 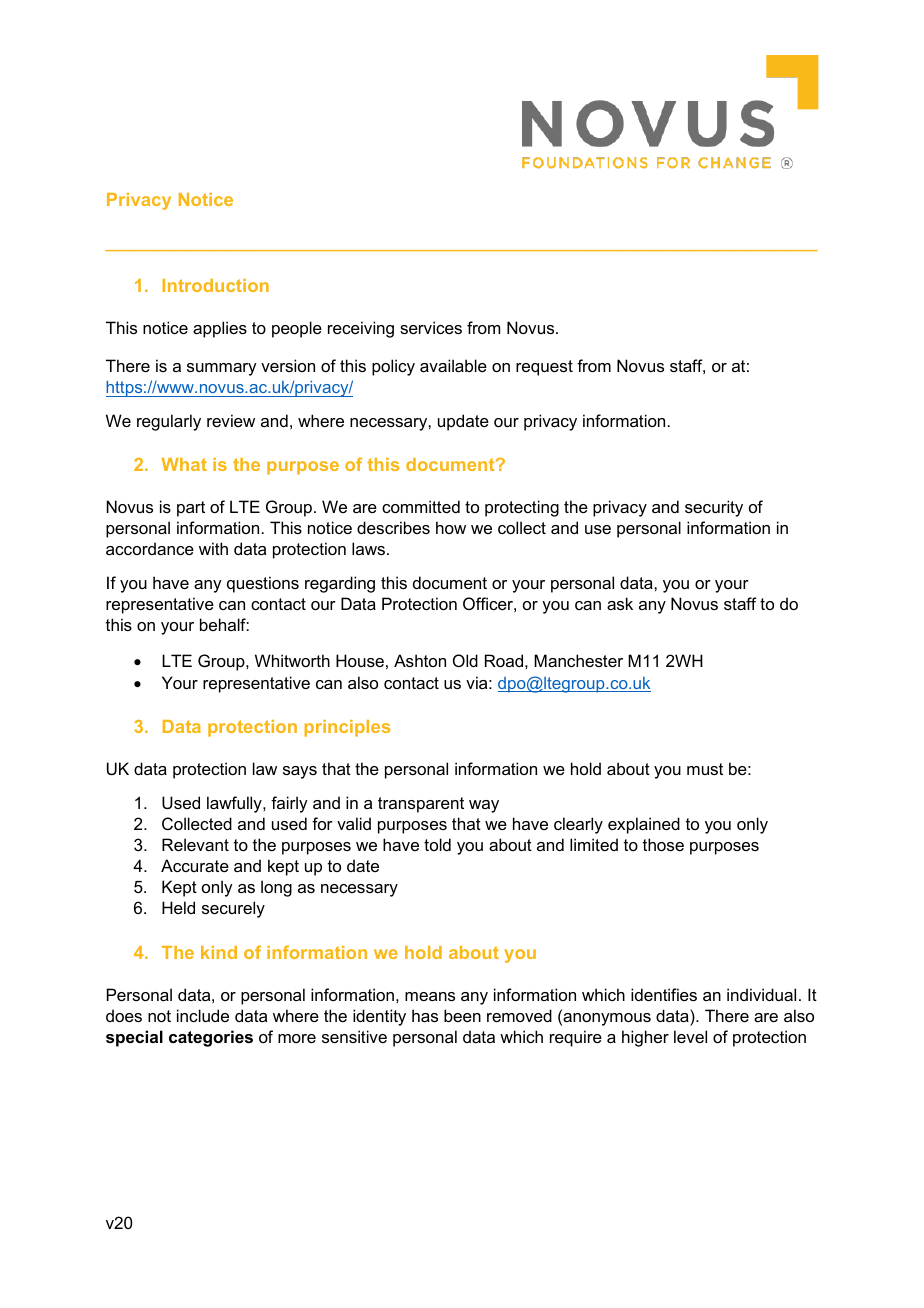 What do you see at coordinates (425, 1015) in the image?
I see `has` at bounding box center [425, 1015].
